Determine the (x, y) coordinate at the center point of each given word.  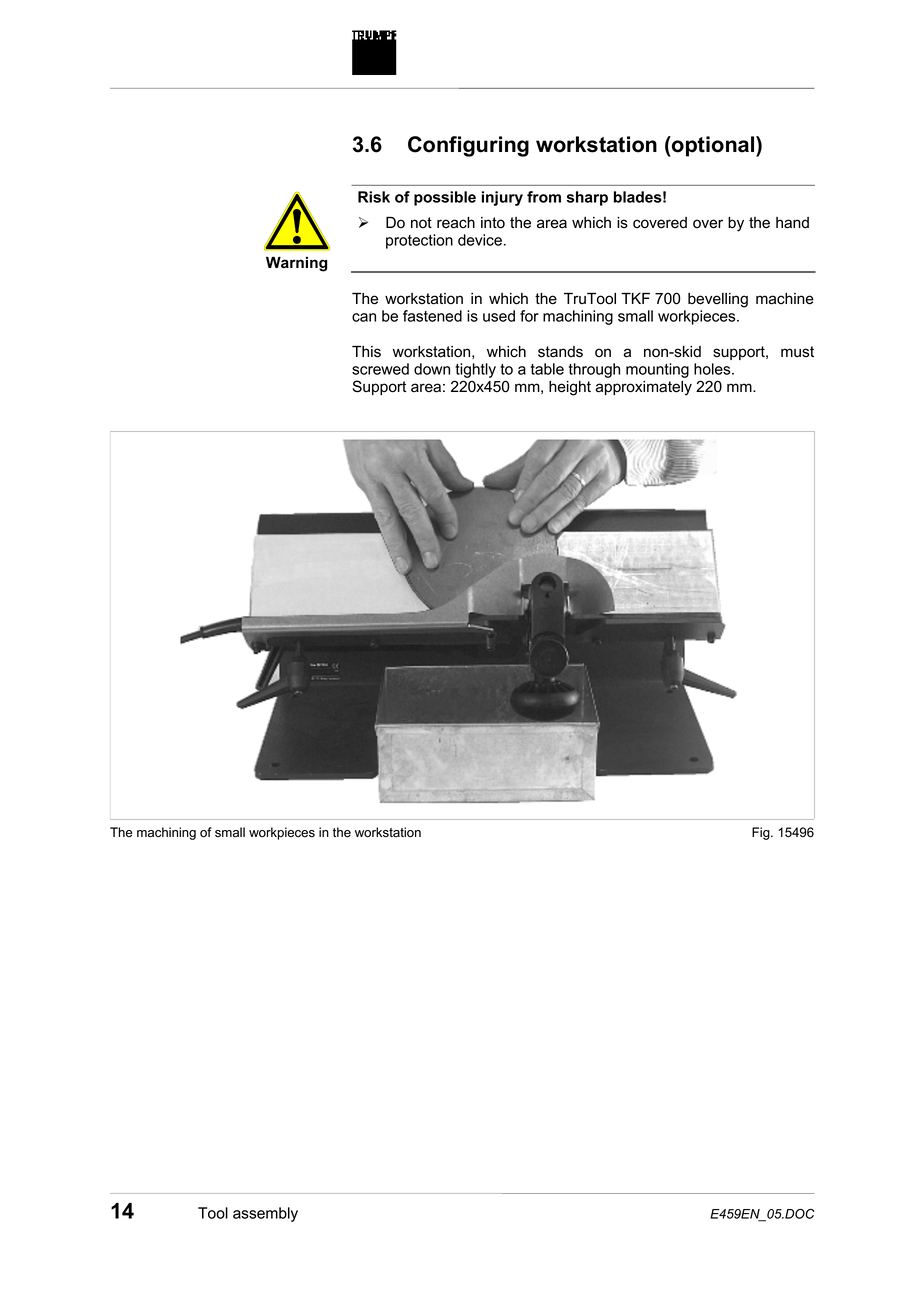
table (547, 369)
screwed (380, 369)
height (570, 388)
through (594, 370)
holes (713, 369)
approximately (644, 388)
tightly (475, 372)
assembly (265, 1214)
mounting (657, 370)
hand (792, 223)
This (366, 351)
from (544, 197)
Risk (374, 197)
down (432, 369)
